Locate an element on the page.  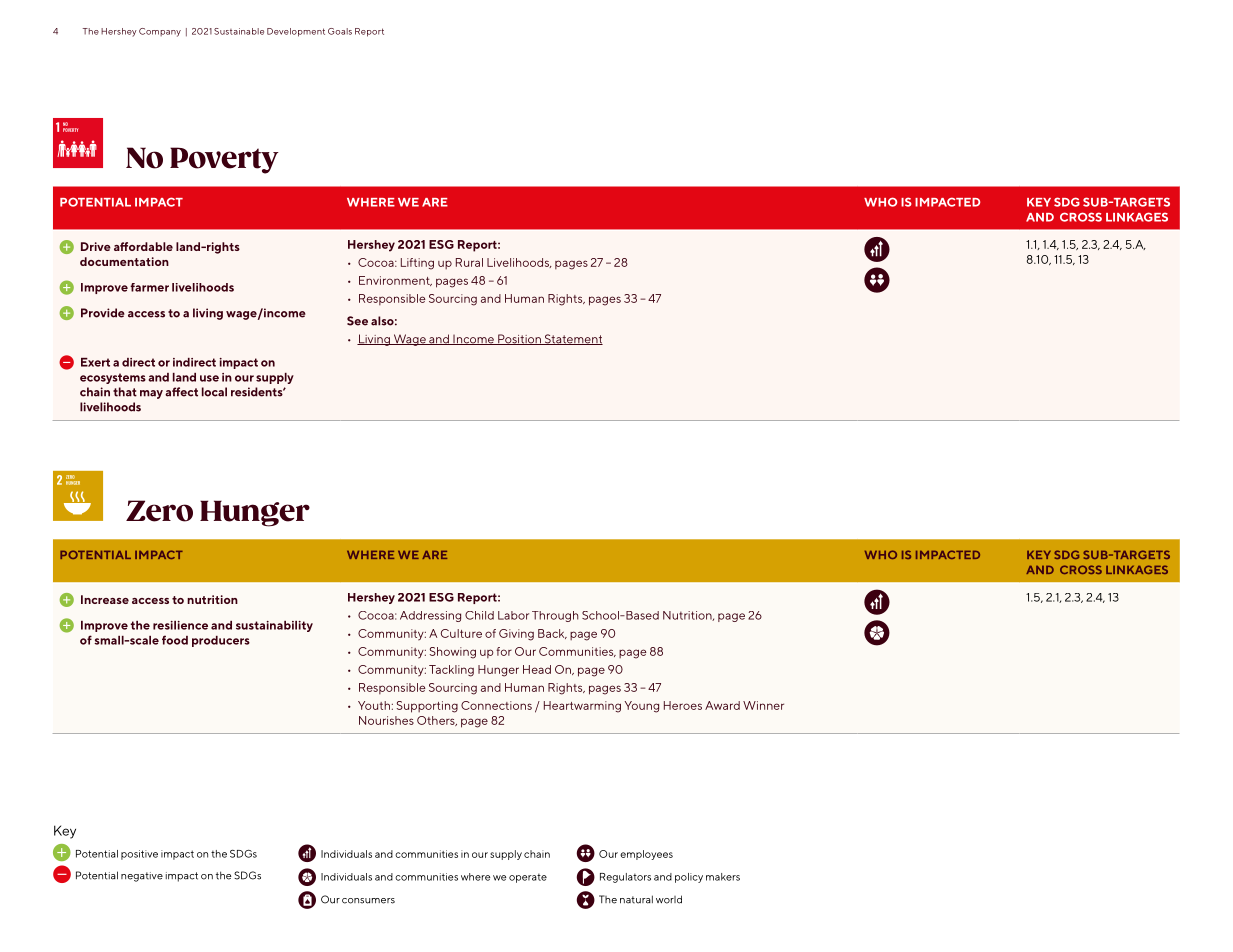
Company is located at coordinates (160, 32).
